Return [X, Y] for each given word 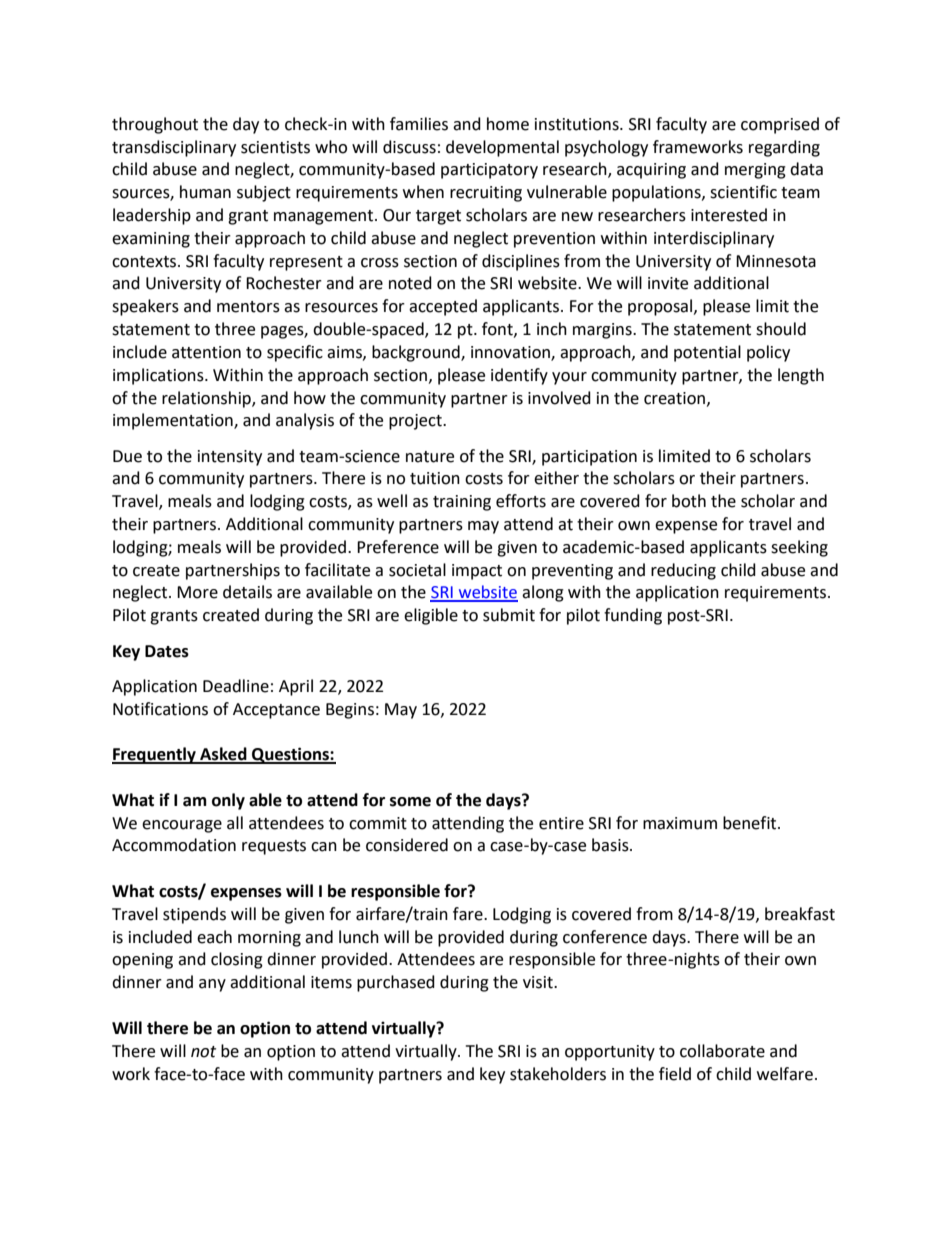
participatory [489, 171]
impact [477, 572]
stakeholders [558, 1074]
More [197, 592]
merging [755, 171]
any [212, 985]
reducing [683, 571]
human [205, 192]
